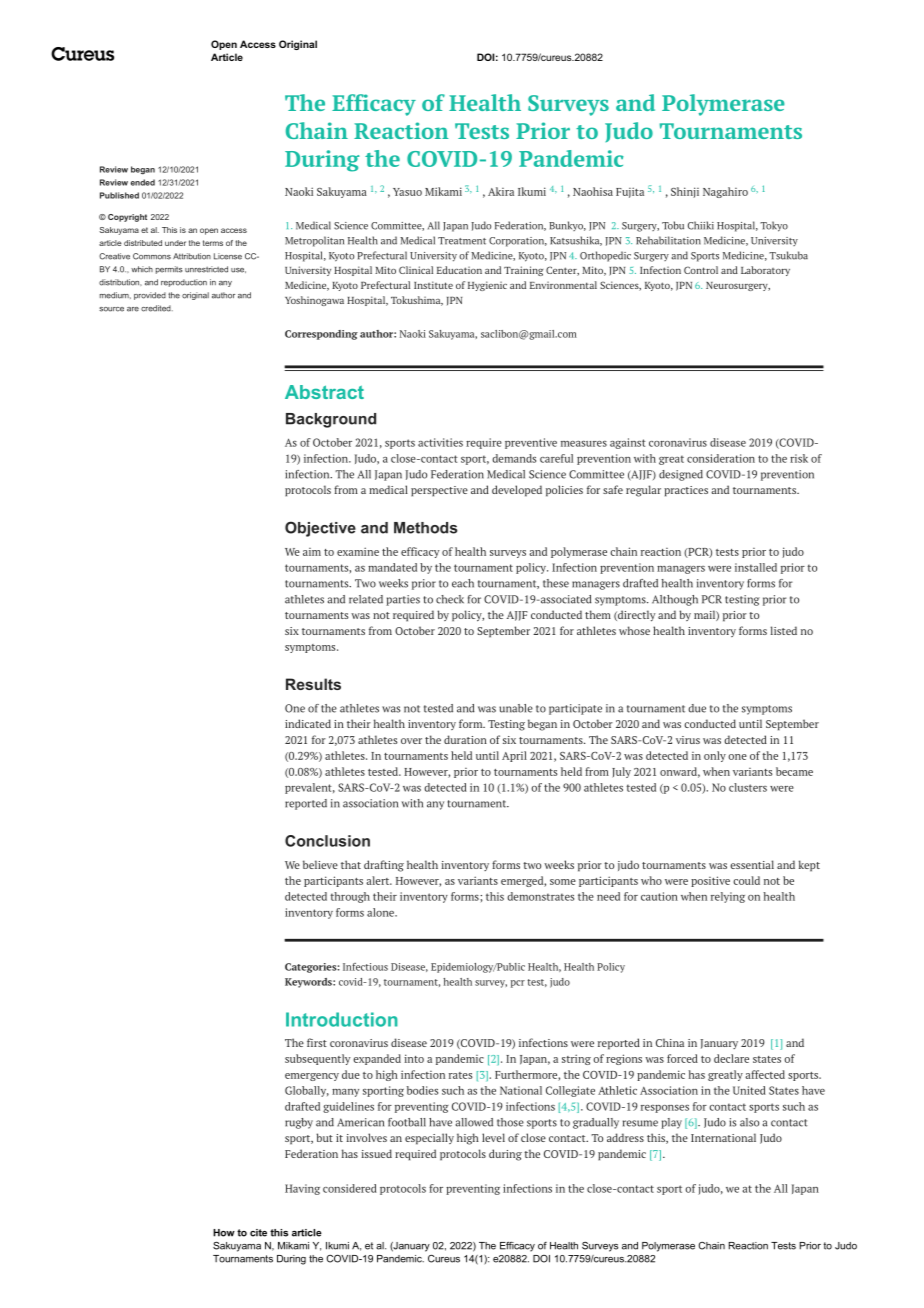 Image resolution: width=924 pixels, height=1308 pixels. I want to click on cite, so click(258, 1233).
